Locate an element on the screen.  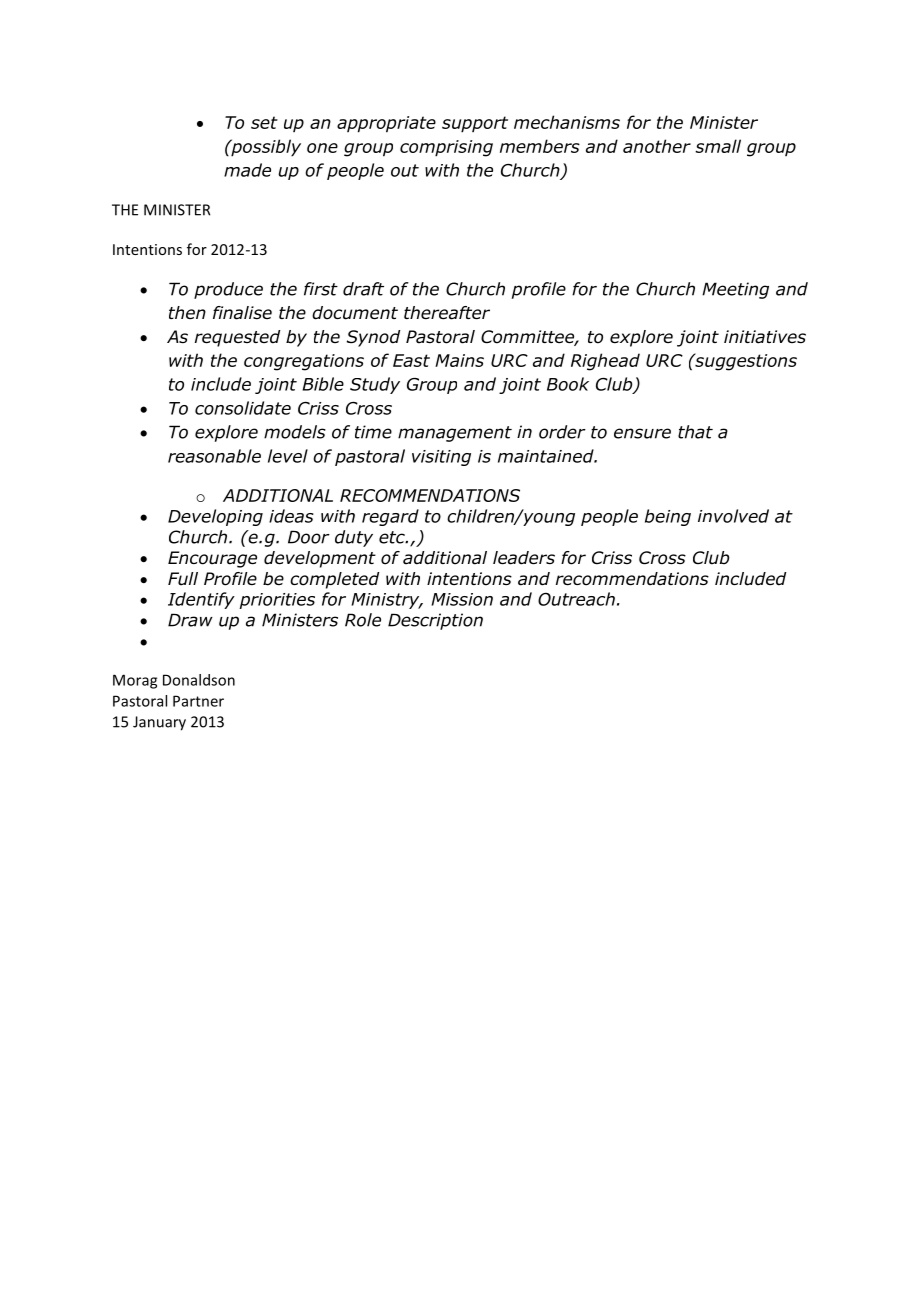
comprising is located at coordinates (446, 148).
